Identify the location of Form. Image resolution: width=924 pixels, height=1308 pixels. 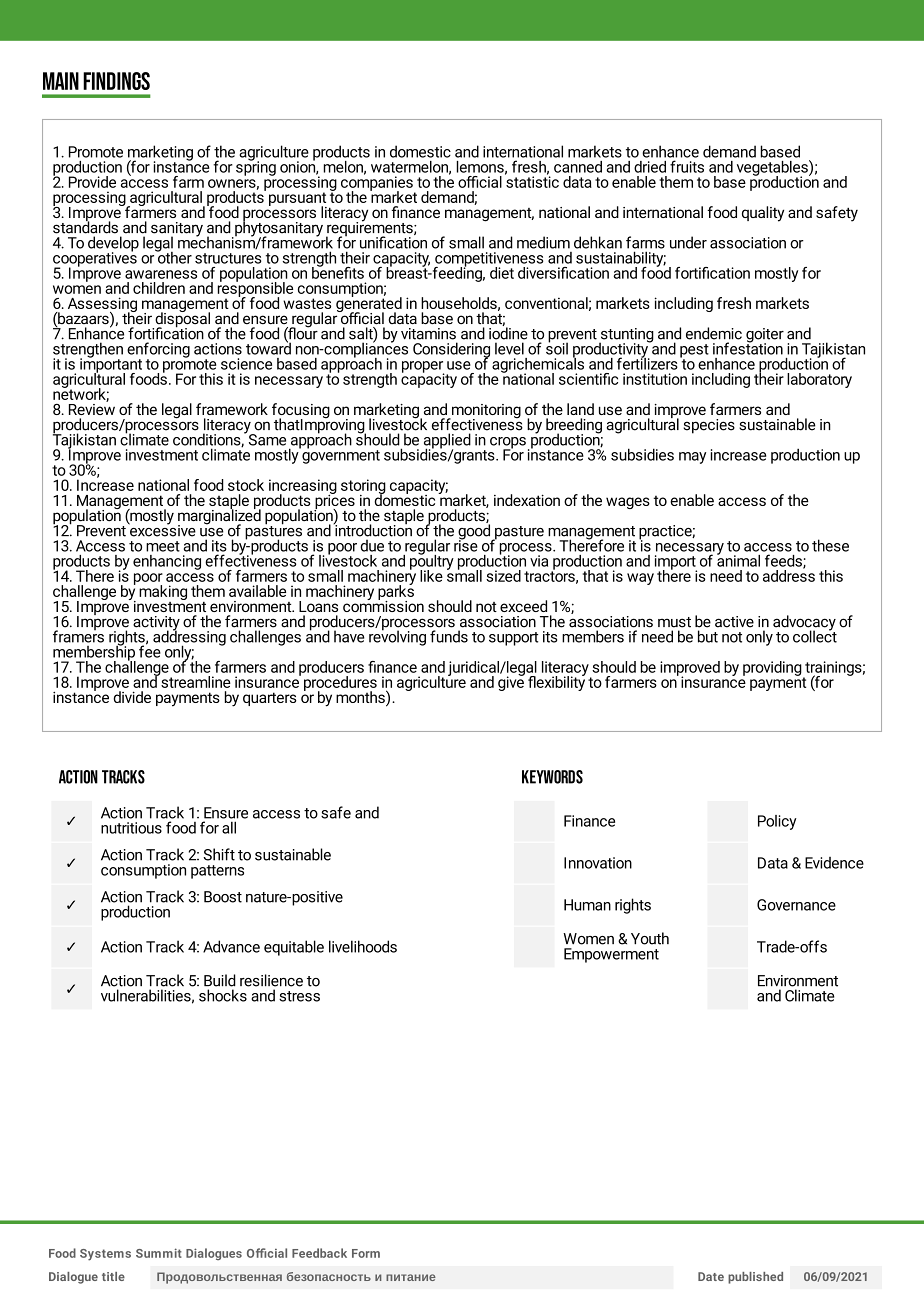
(366, 1253).
